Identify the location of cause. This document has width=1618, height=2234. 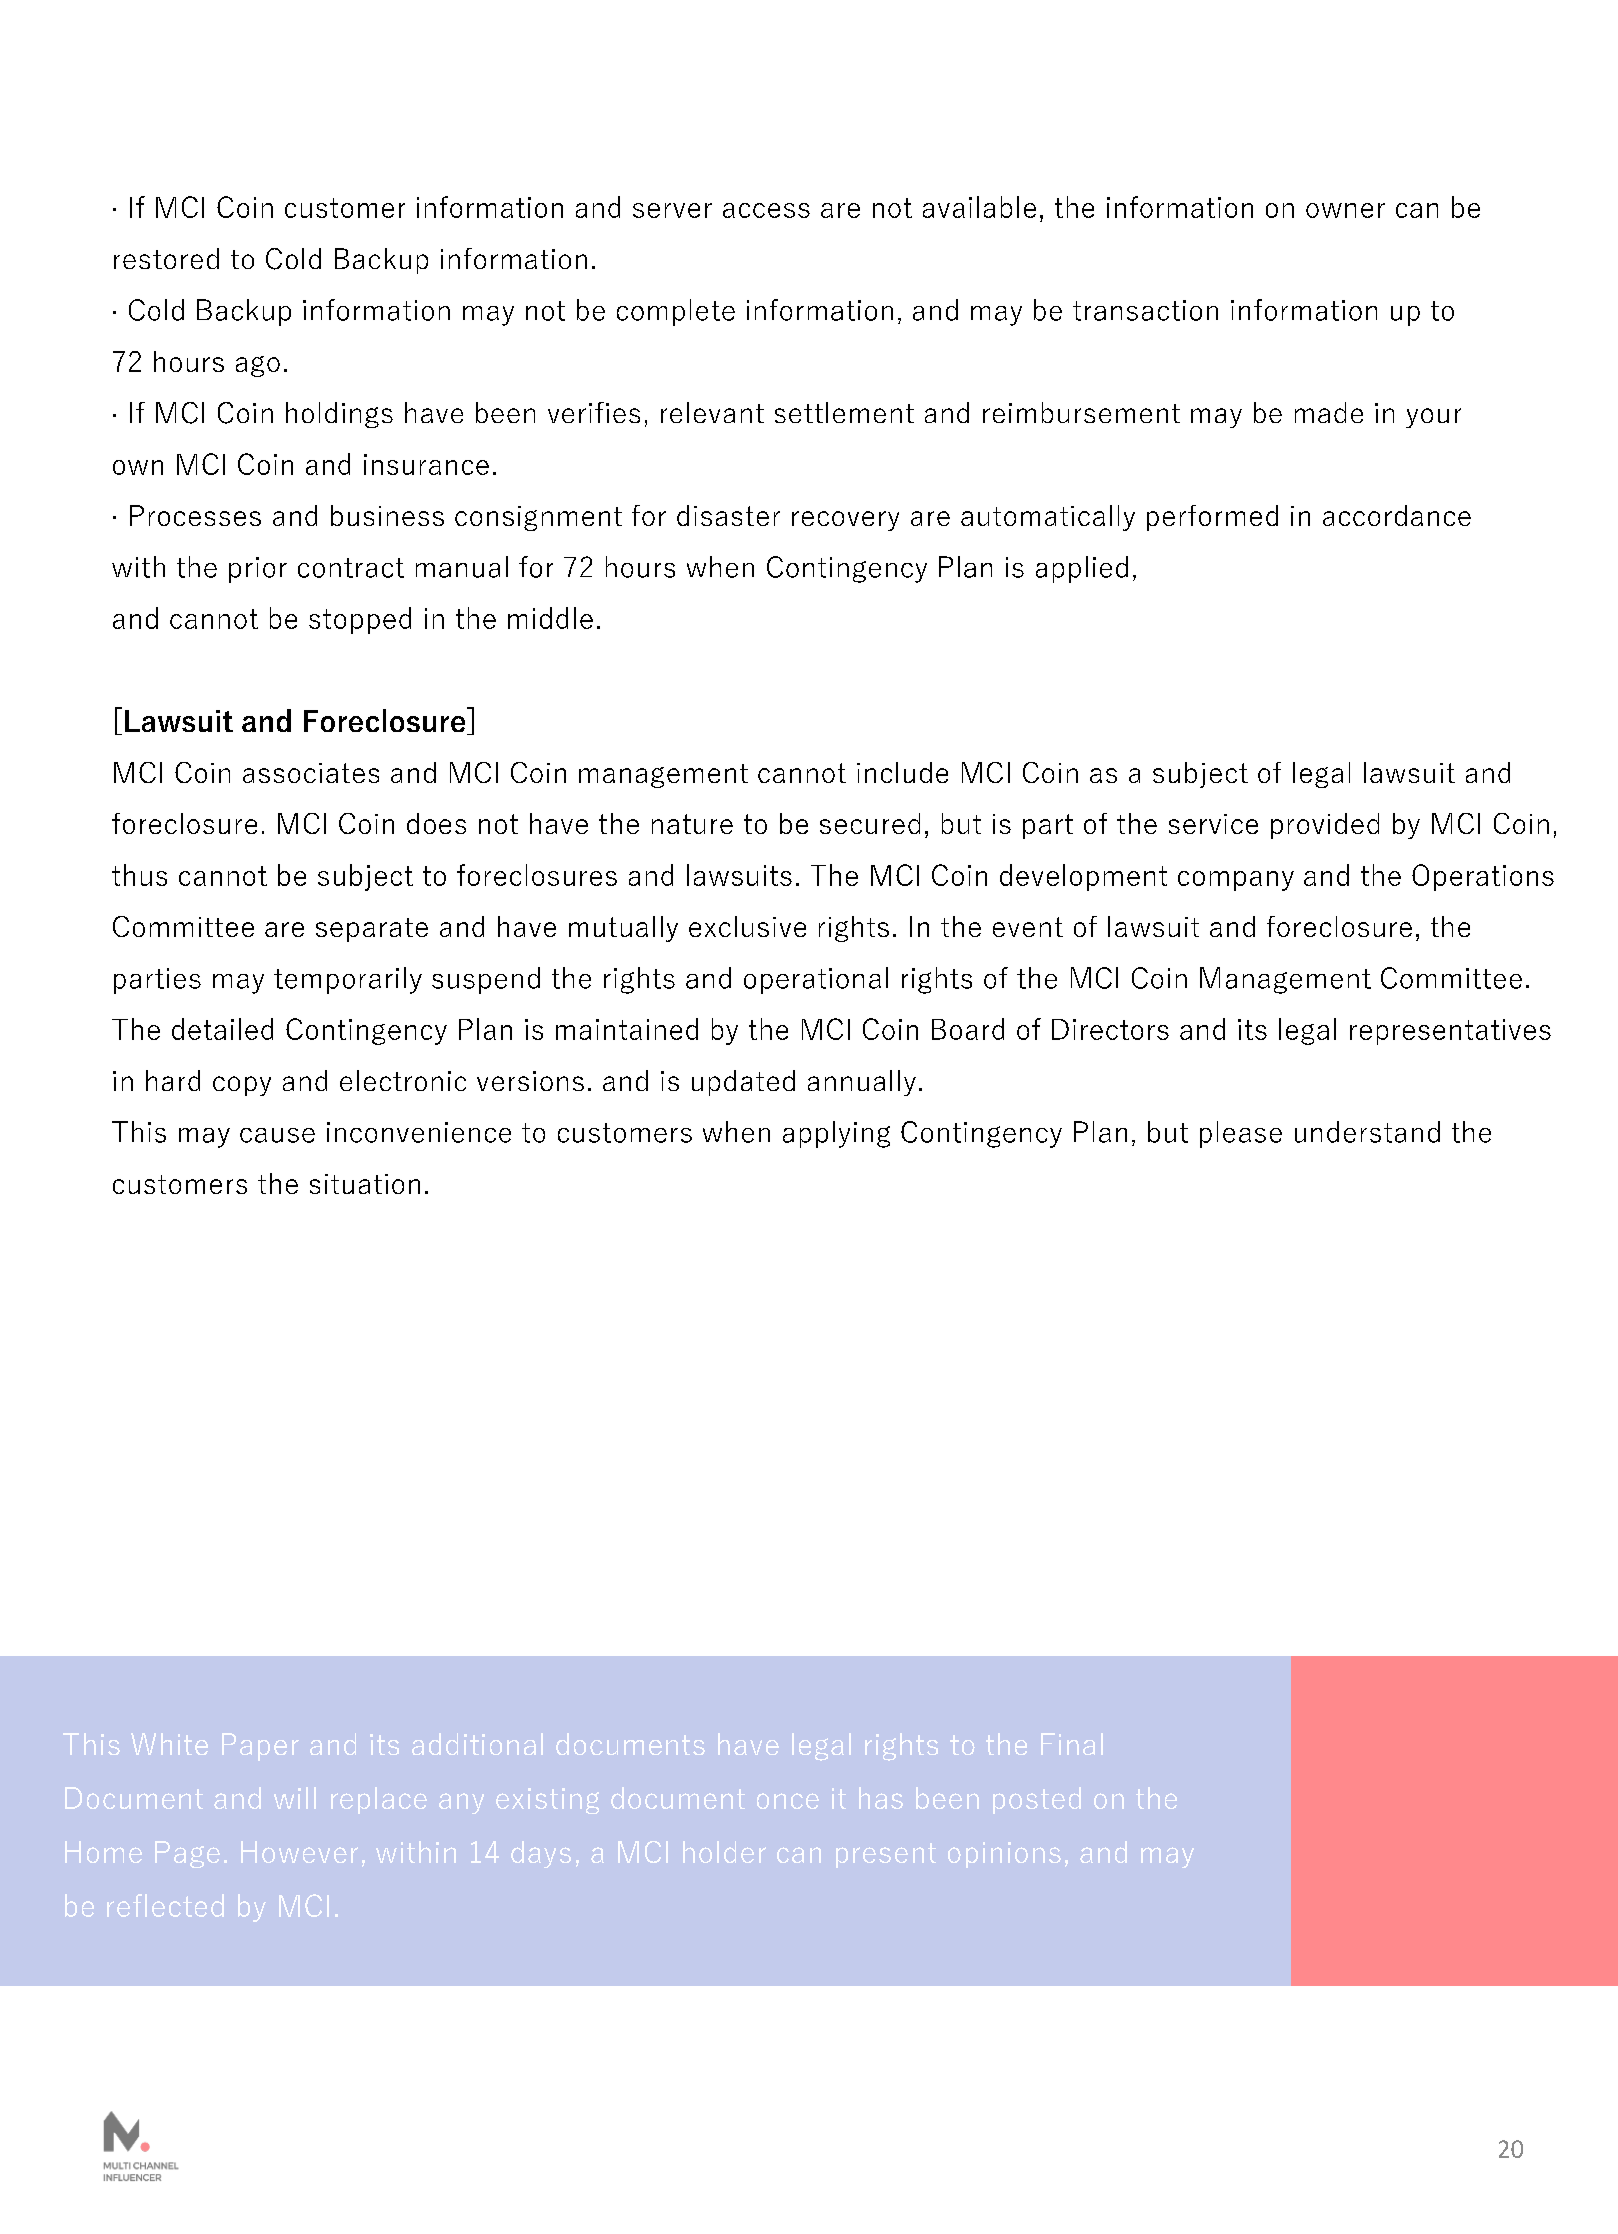
(277, 1135).
